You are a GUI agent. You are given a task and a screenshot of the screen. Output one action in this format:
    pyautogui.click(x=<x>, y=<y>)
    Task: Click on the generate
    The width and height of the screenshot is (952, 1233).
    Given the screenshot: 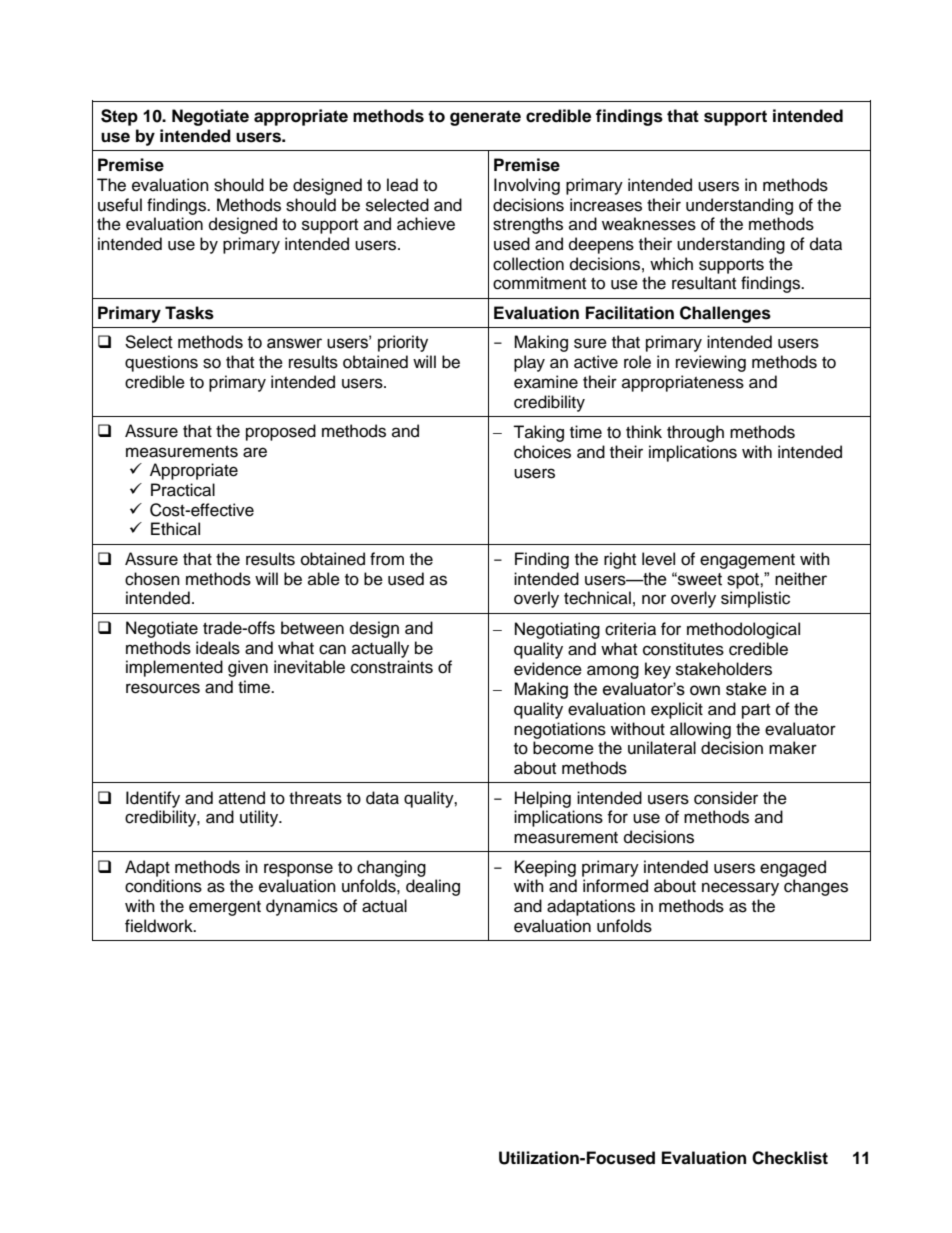 What is the action you would take?
    pyautogui.click(x=485, y=118)
